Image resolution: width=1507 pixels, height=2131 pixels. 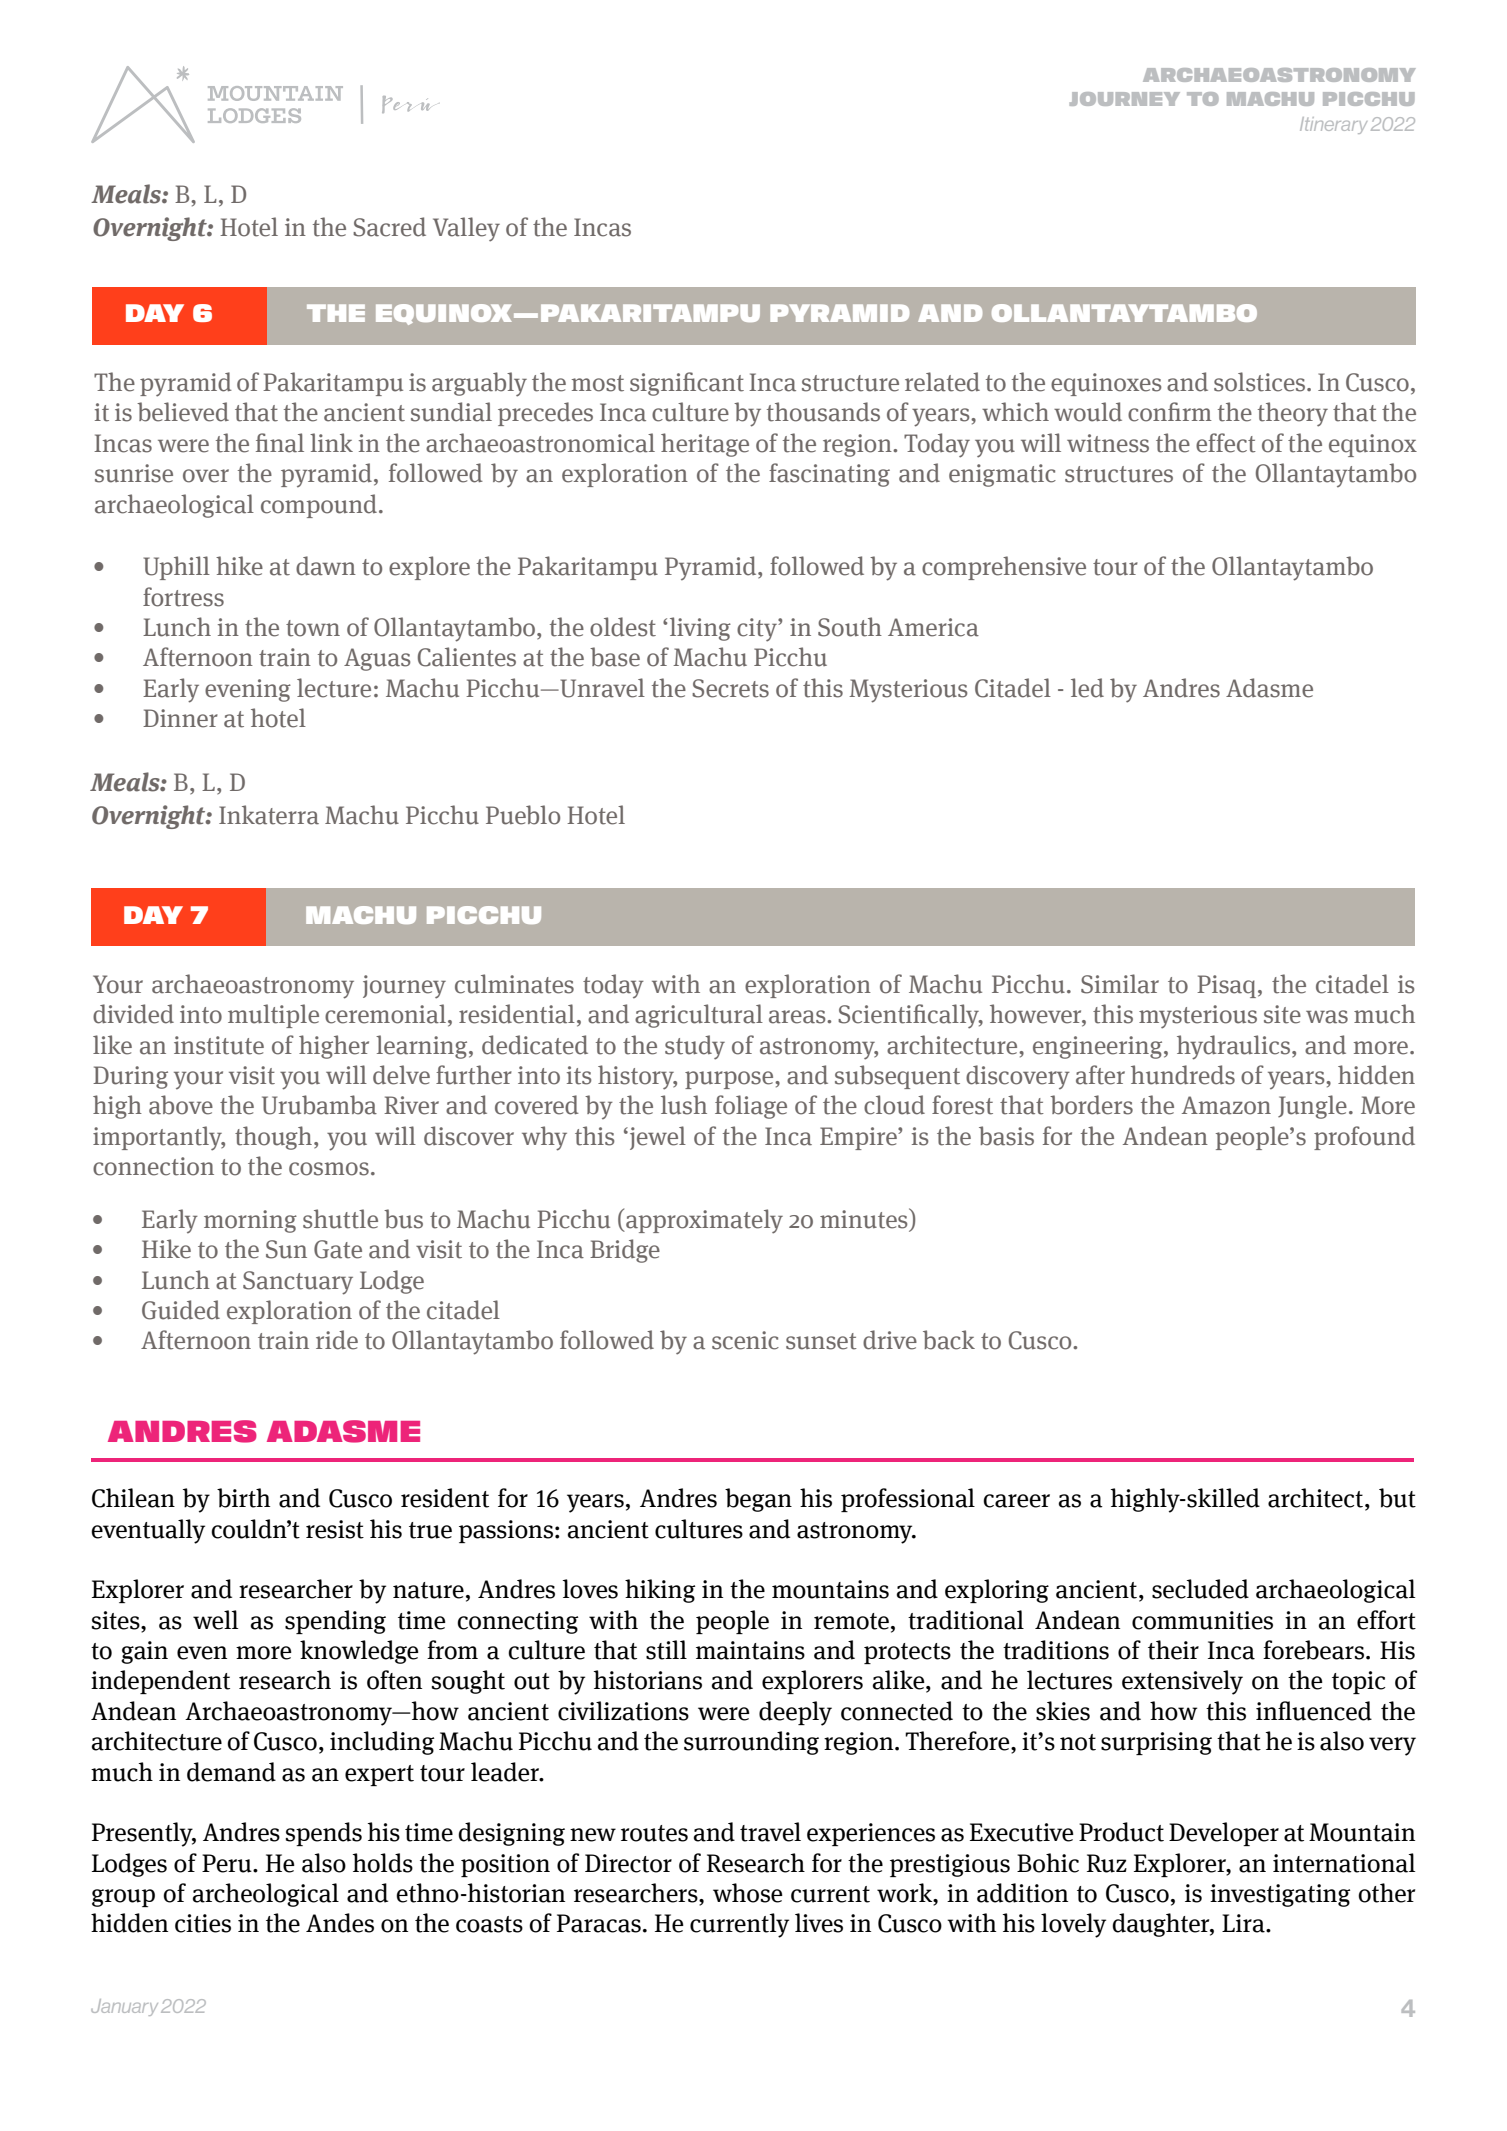 I want to click on significant, so click(x=687, y=384).
